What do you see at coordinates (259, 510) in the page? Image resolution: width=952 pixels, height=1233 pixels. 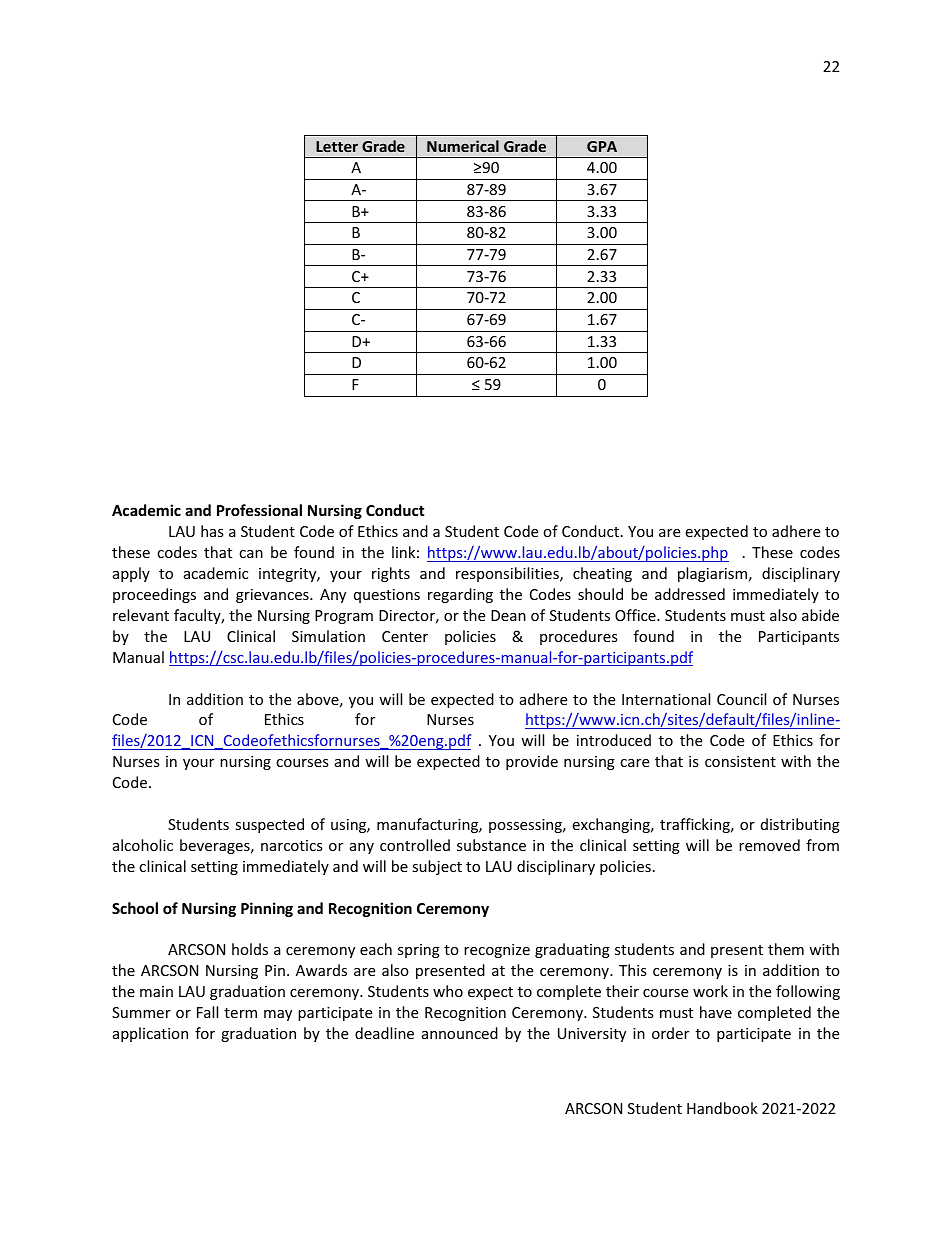 I see `Professional` at bounding box center [259, 510].
